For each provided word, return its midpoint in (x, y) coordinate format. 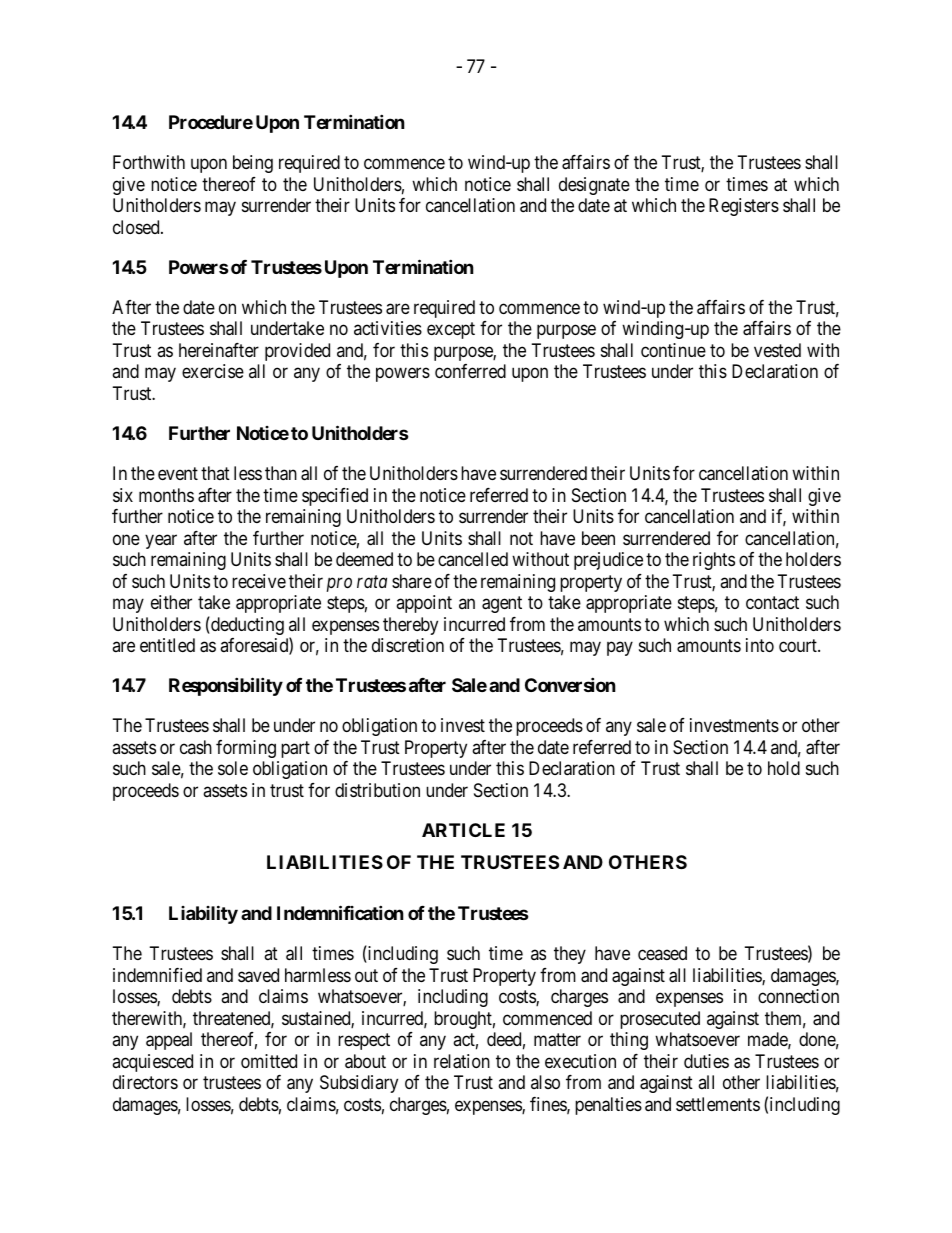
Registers (744, 207)
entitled (167, 645)
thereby (410, 626)
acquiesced (152, 1063)
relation (462, 1061)
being (253, 164)
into (760, 645)
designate (594, 186)
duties (706, 1061)
